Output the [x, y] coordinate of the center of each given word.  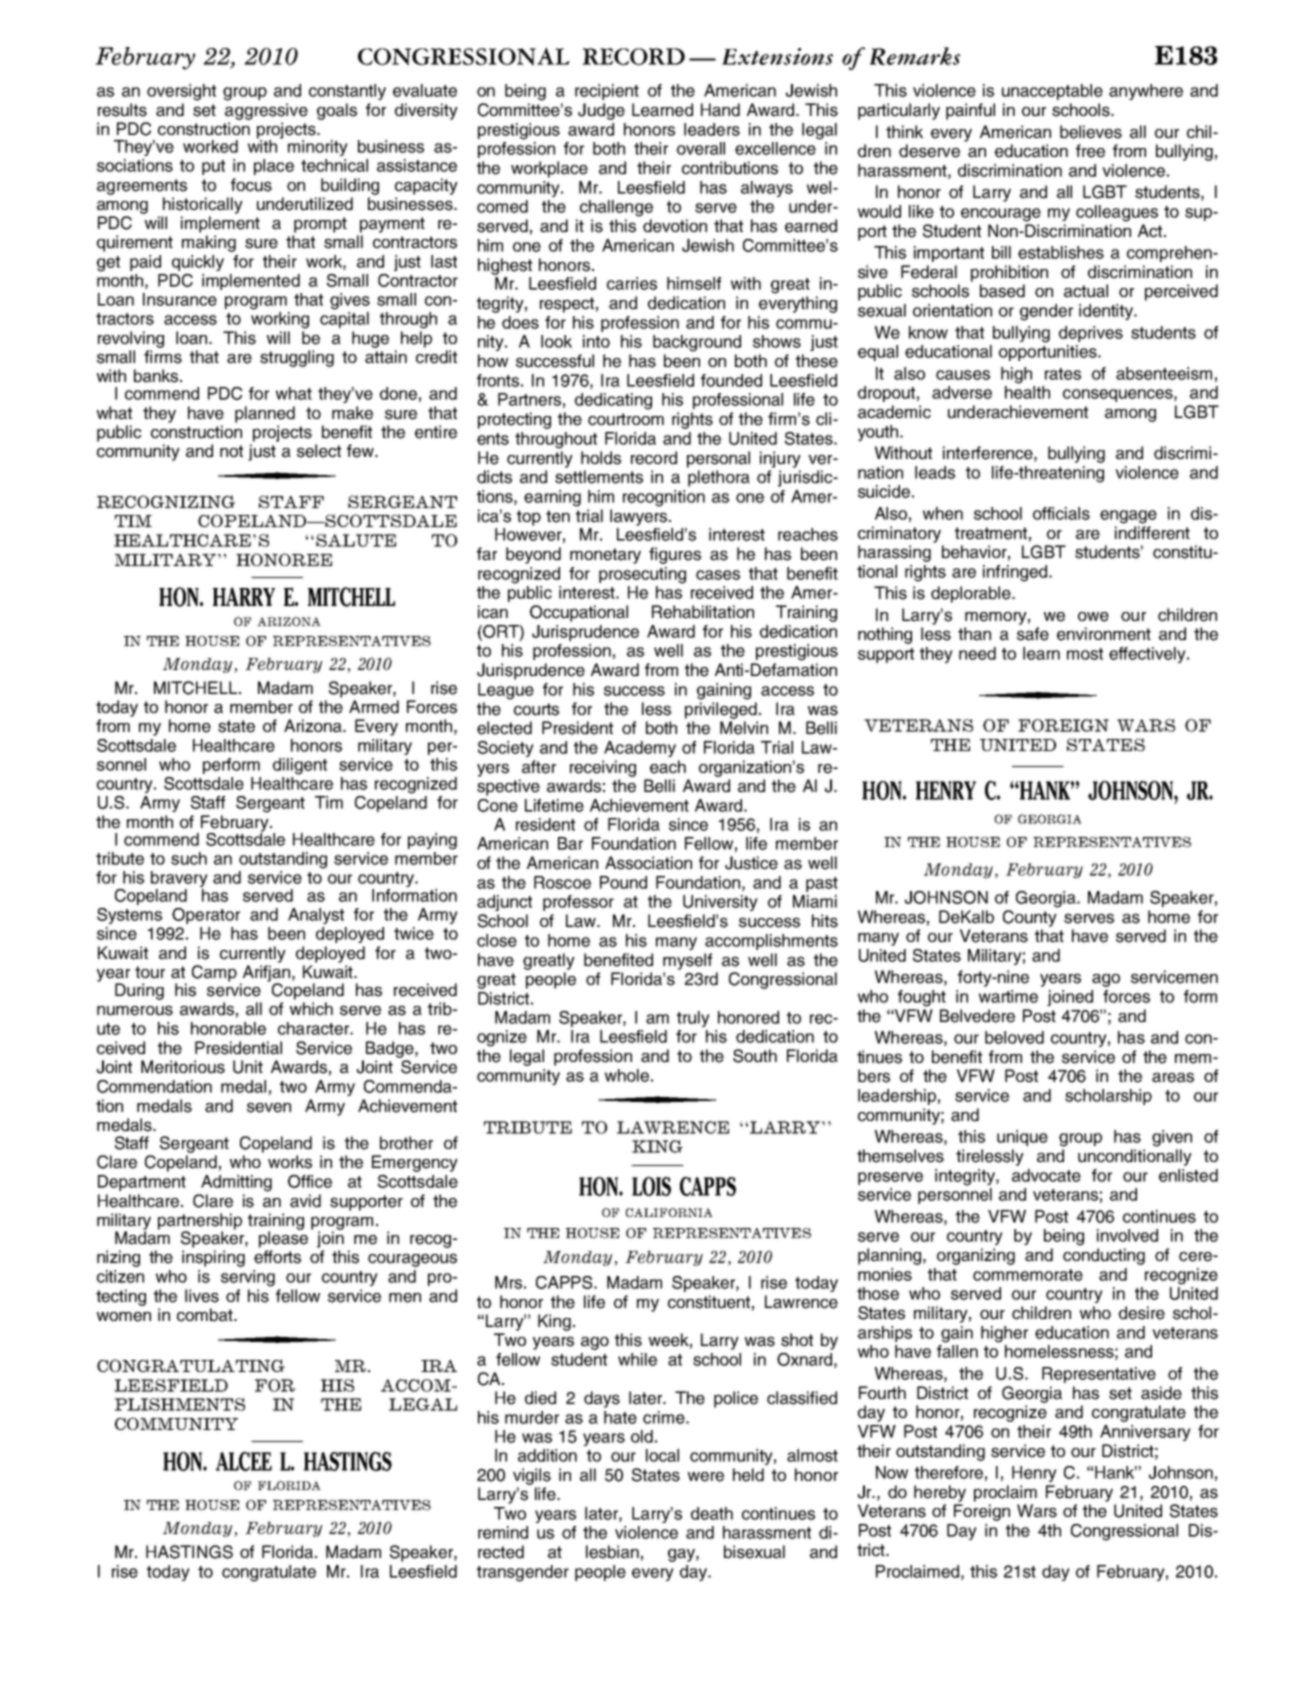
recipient [607, 92]
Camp [214, 973]
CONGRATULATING [191, 1365]
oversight [181, 92]
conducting [1104, 1256]
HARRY [244, 596]
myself [687, 961]
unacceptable [1052, 92]
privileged [721, 710]
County [1030, 918]
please [283, 1238]
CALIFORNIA [669, 1212]
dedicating [613, 401]
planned [265, 414]
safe [1033, 634]
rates [1063, 374]
